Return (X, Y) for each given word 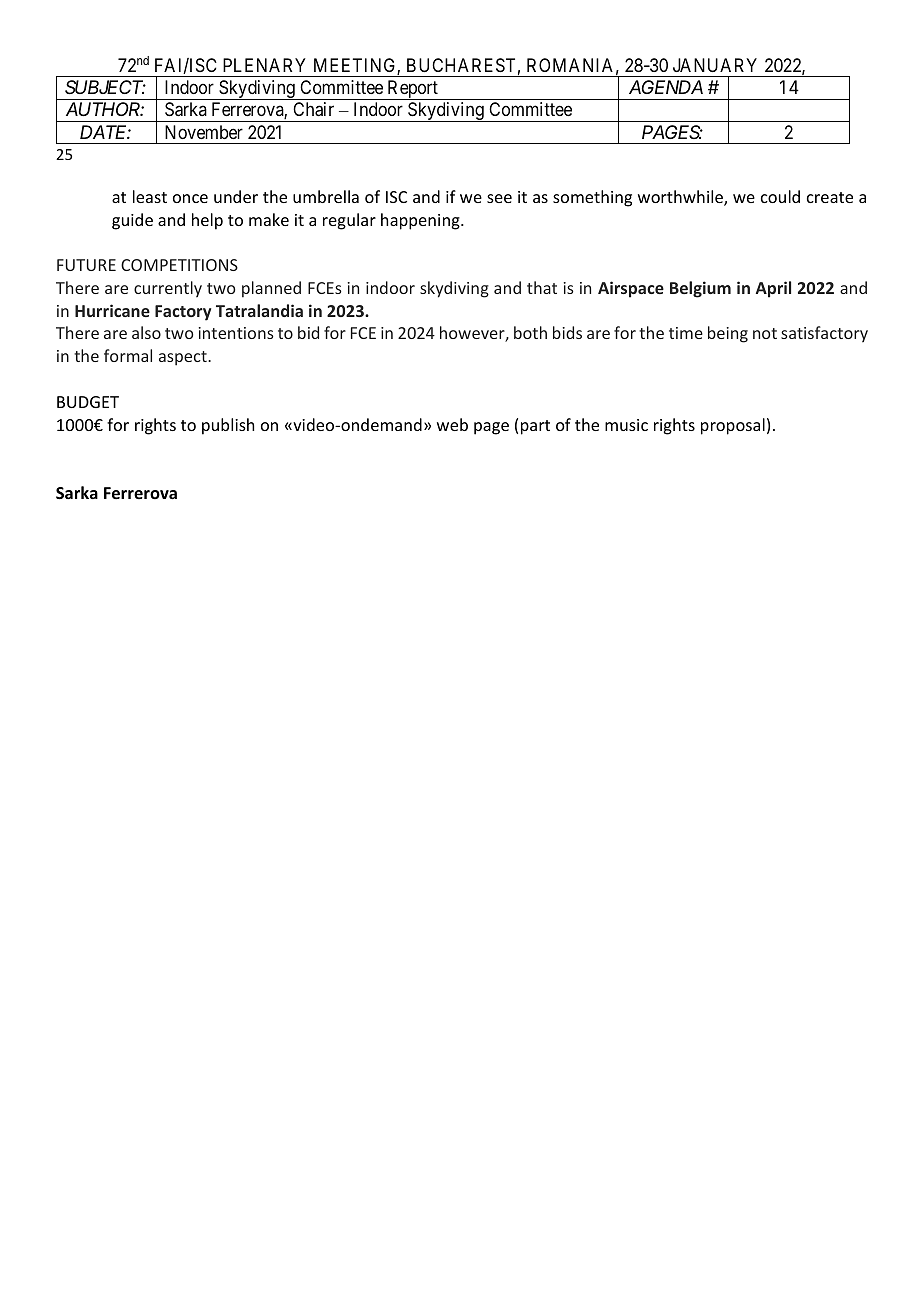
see (499, 198)
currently (168, 289)
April (773, 289)
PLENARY (264, 65)
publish (228, 426)
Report (412, 90)
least (150, 196)
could (780, 196)
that (542, 287)
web (452, 424)
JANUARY (715, 65)
